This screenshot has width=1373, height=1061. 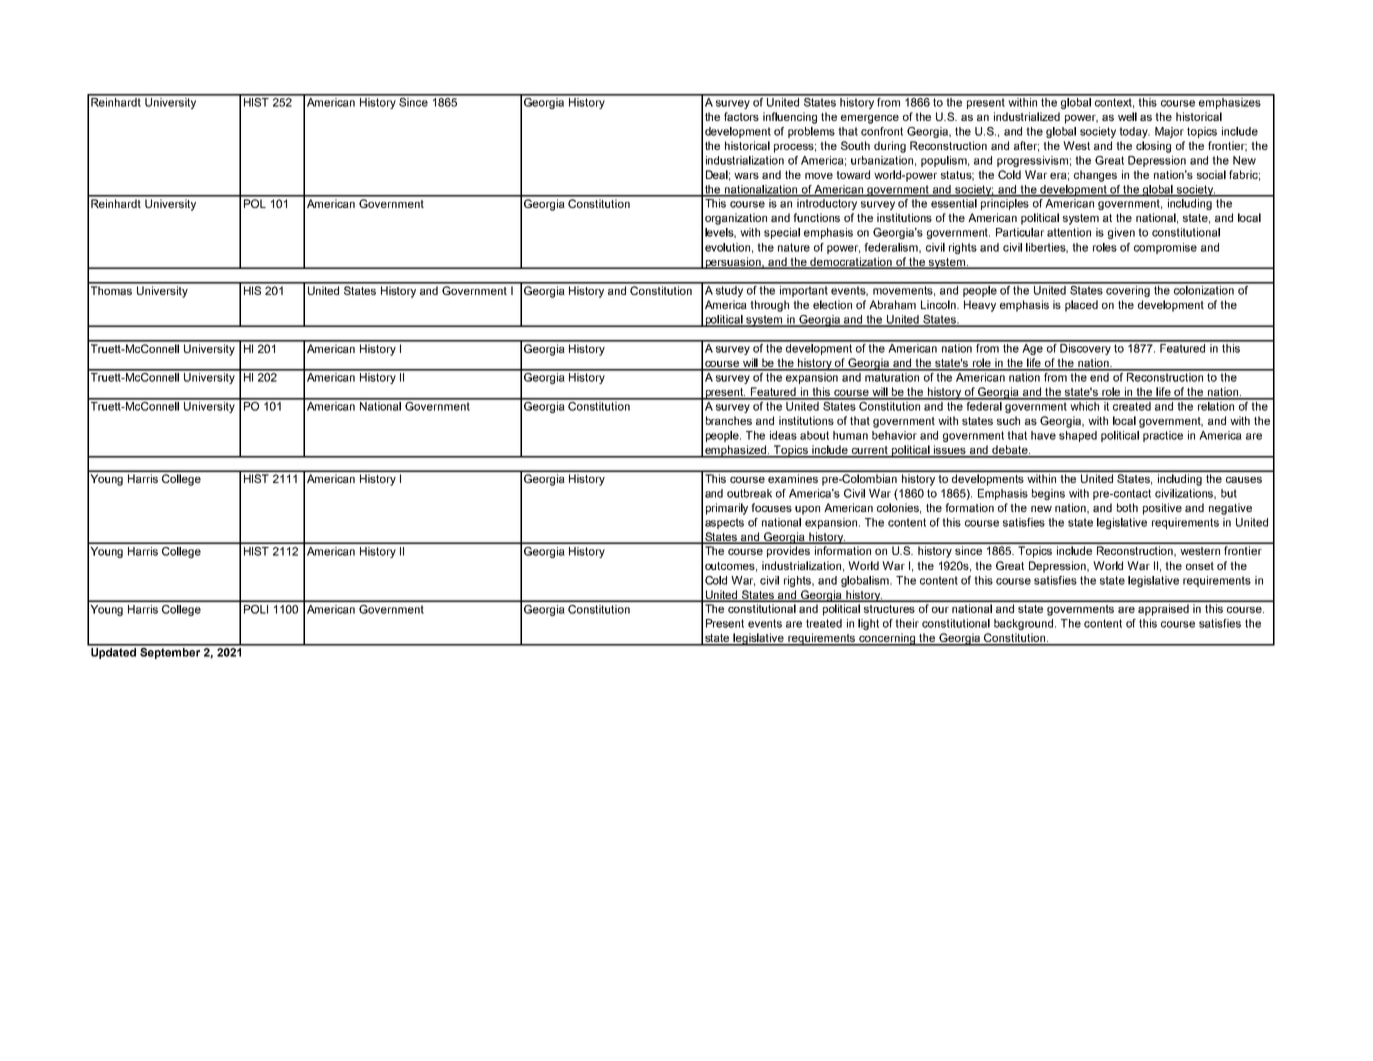 I want to click on influencing, so click(x=790, y=118).
